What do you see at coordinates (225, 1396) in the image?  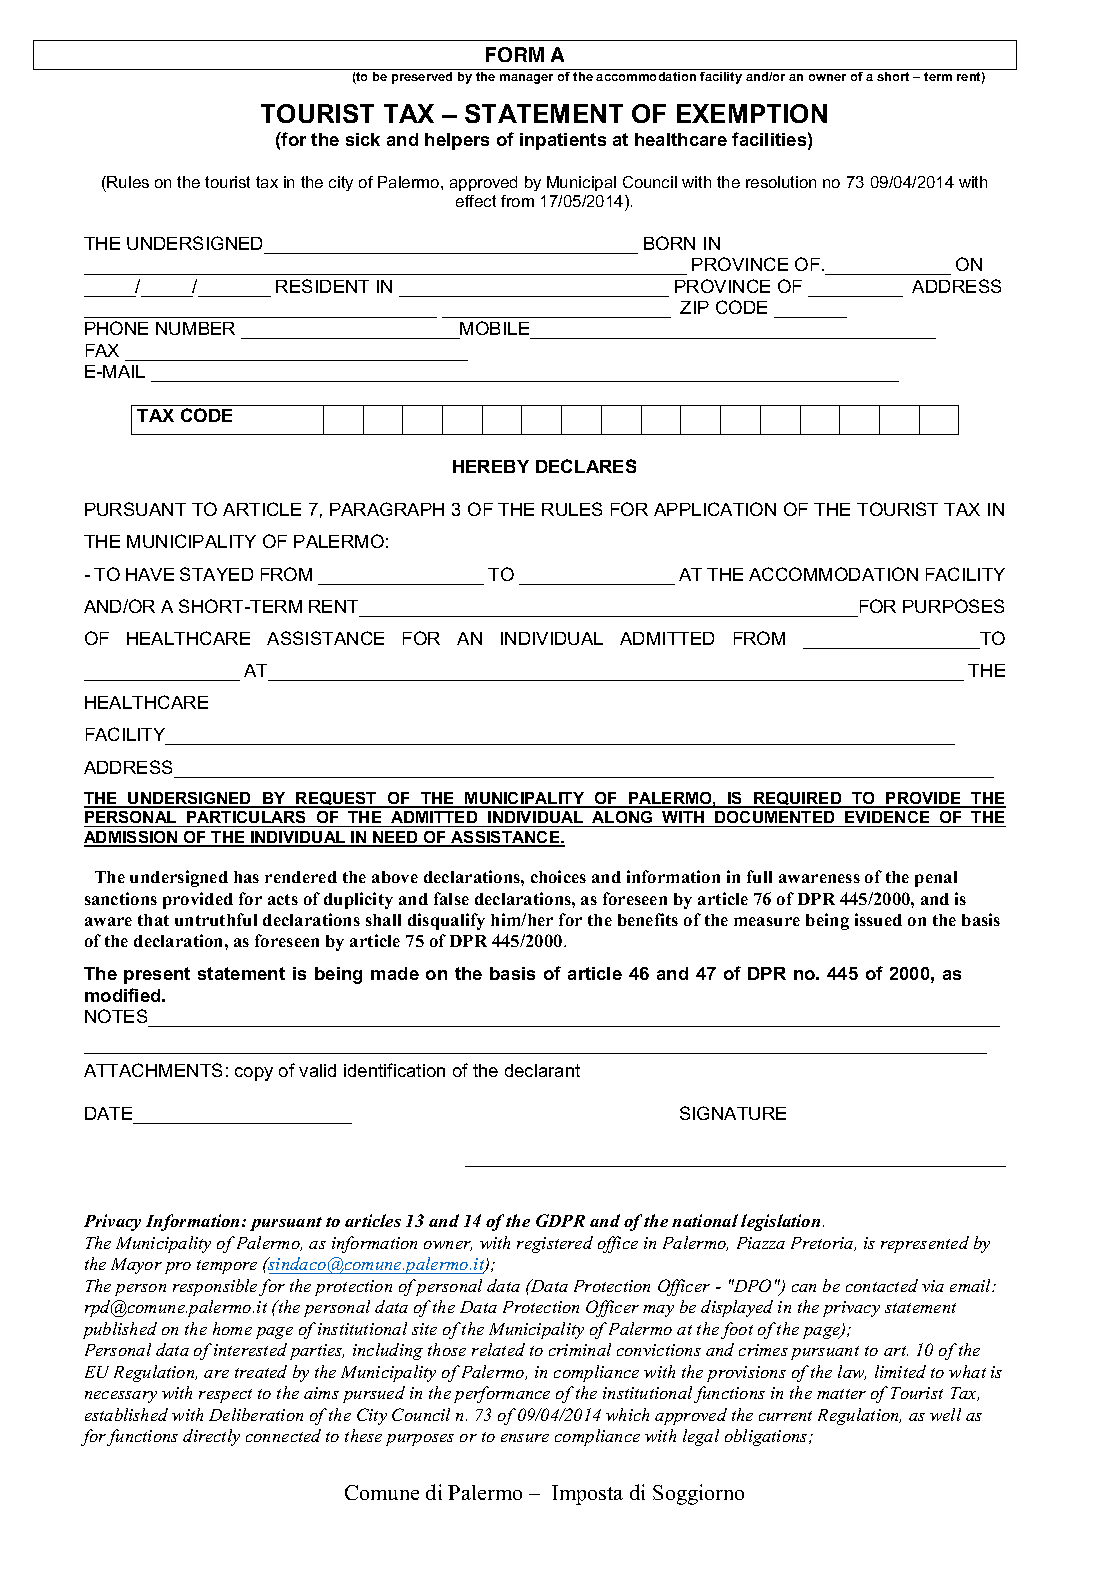 I see `respect` at bounding box center [225, 1396].
